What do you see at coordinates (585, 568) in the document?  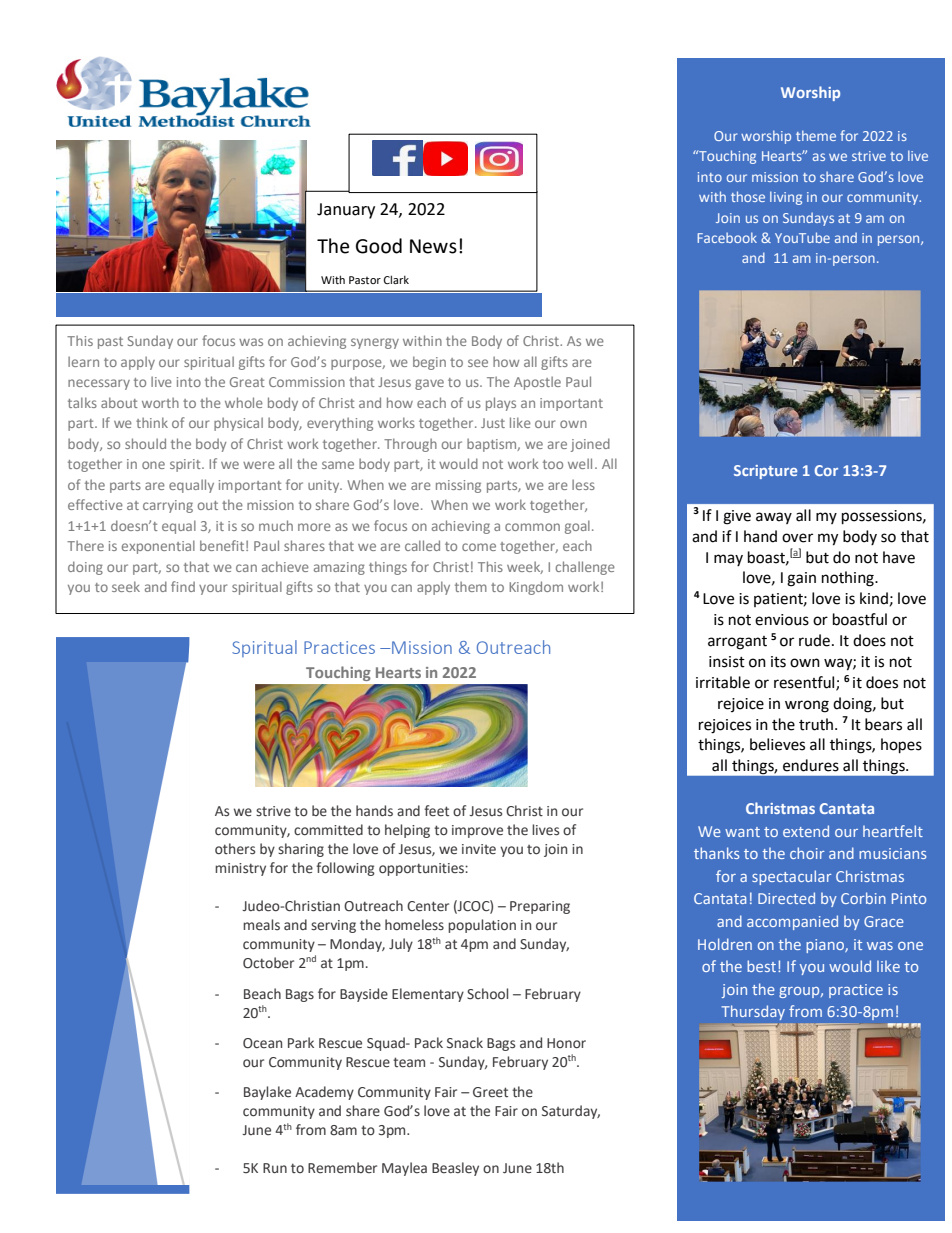 I see `challenge` at bounding box center [585, 568].
